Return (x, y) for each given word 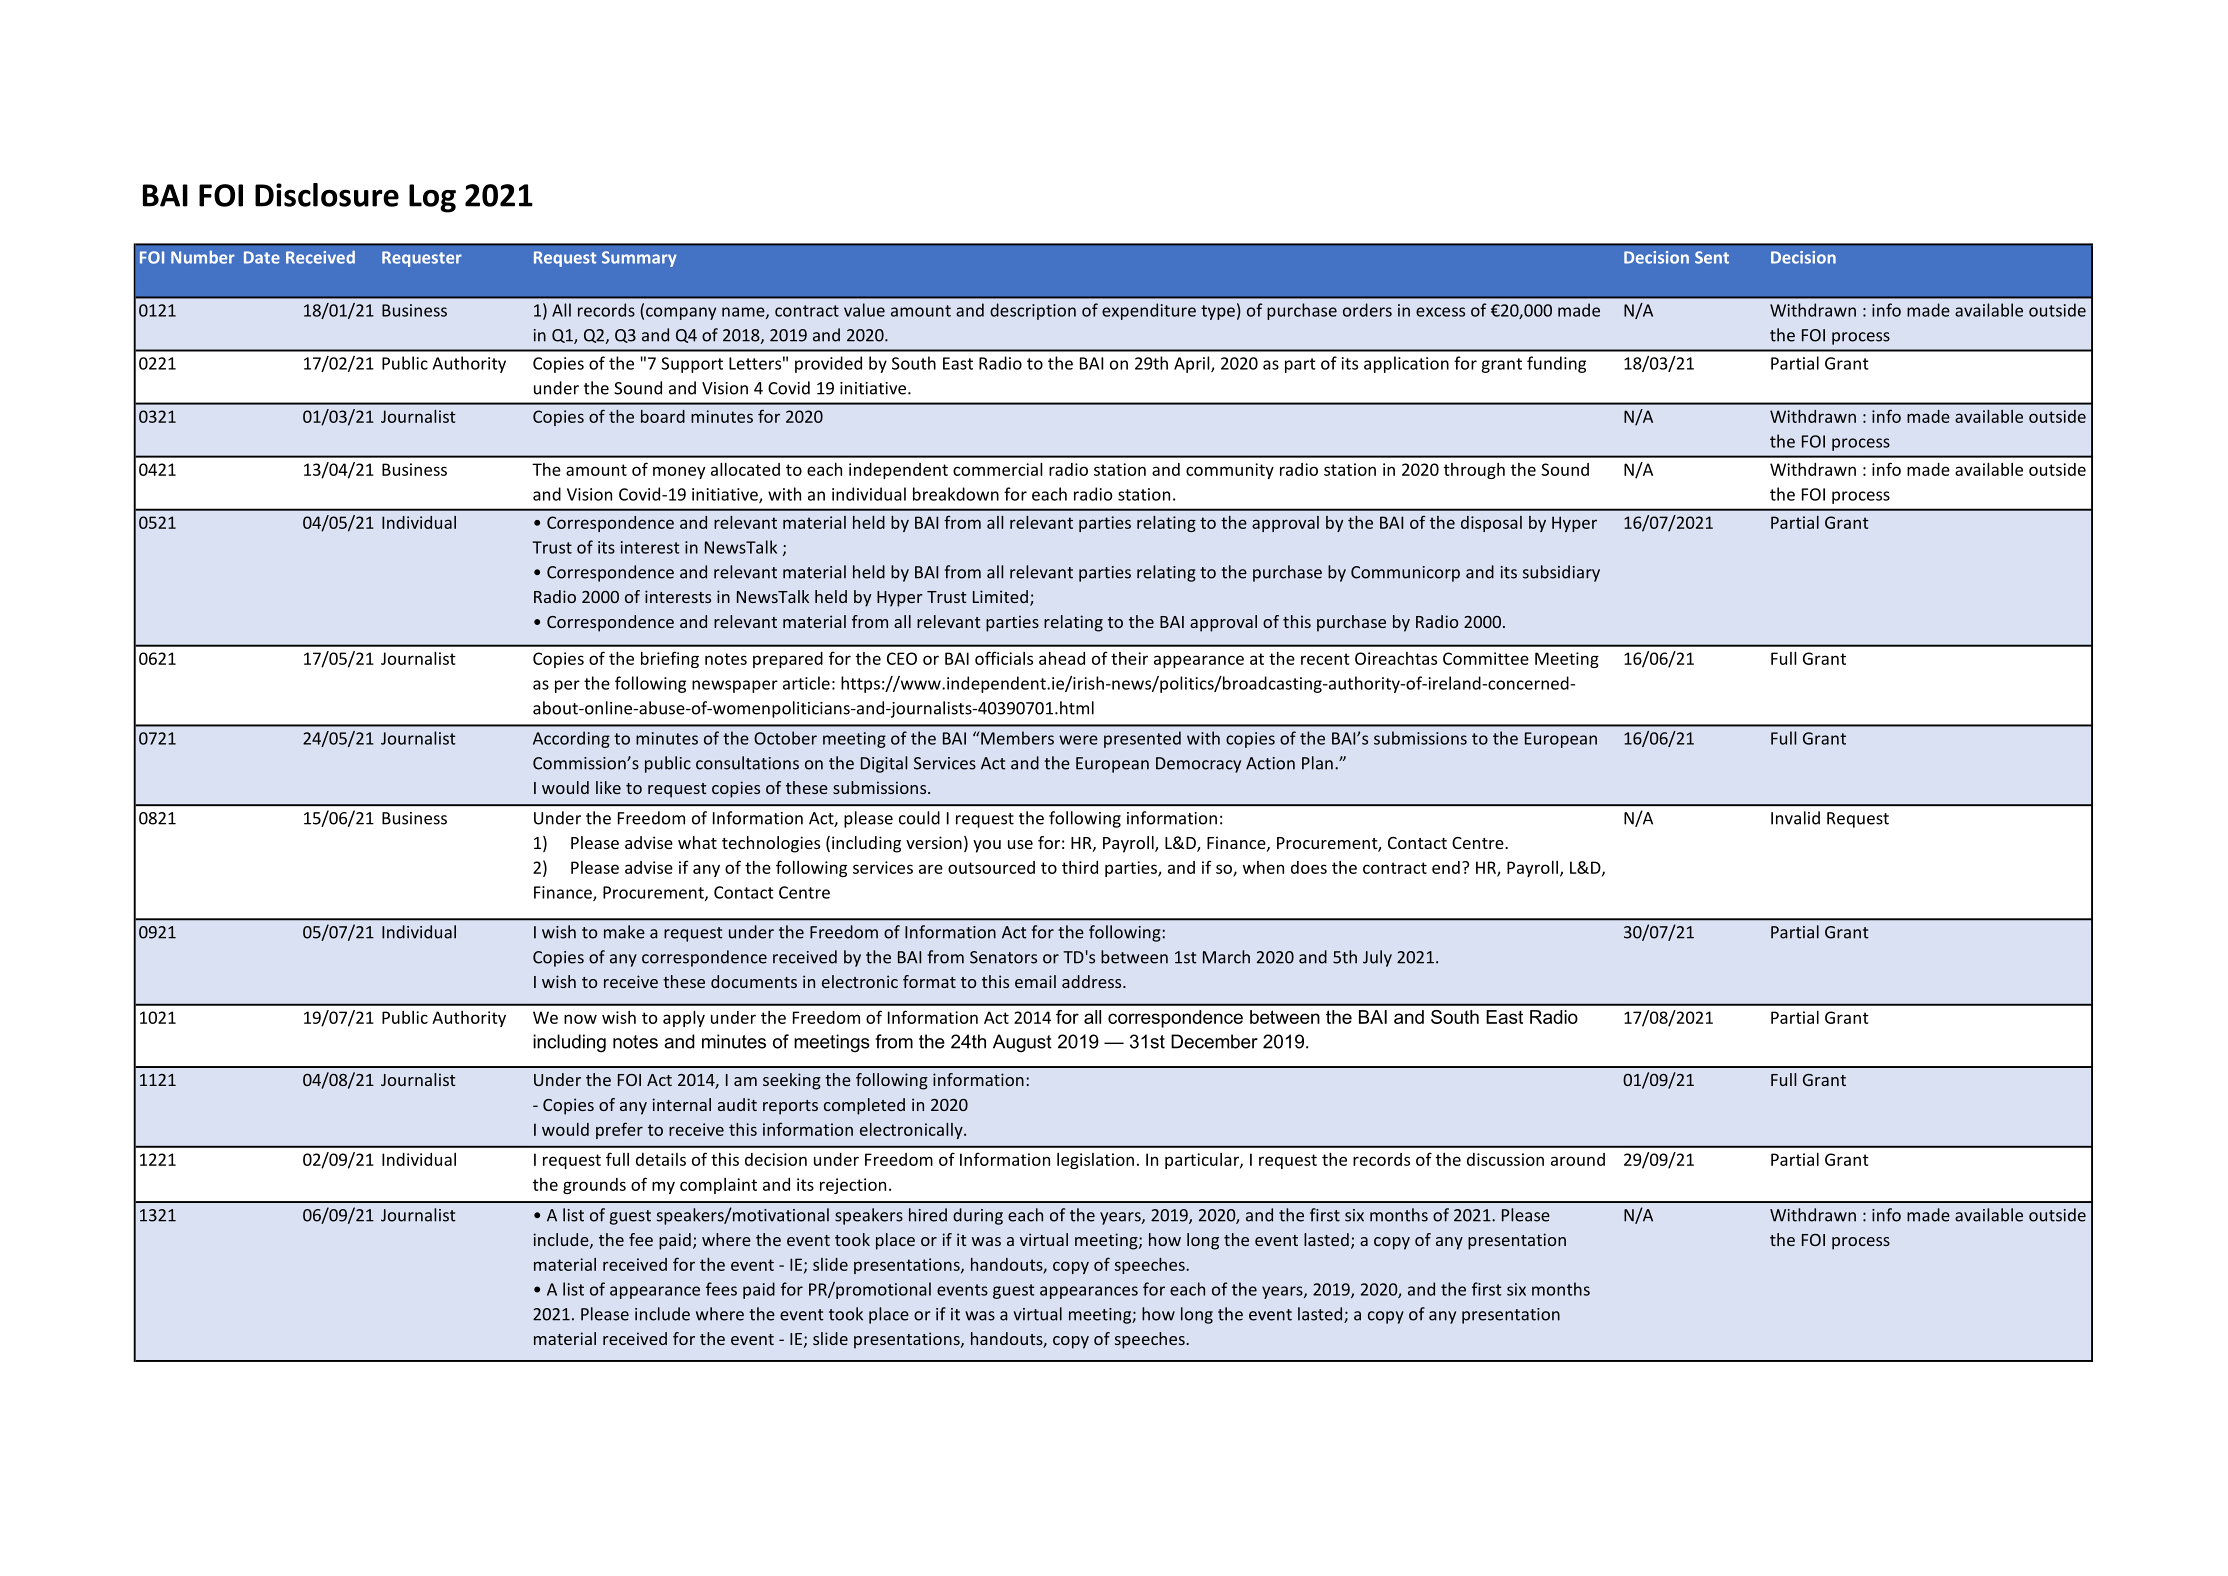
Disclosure (327, 195)
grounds (594, 1186)
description (1033, 311)
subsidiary (1561, 573)
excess (1440, 312)
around (1578, 1159)
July (1377, 958)
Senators (1003, 957)
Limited (1000, 596)
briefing (670, 659)
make (624, 932)
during (978, 1216)
